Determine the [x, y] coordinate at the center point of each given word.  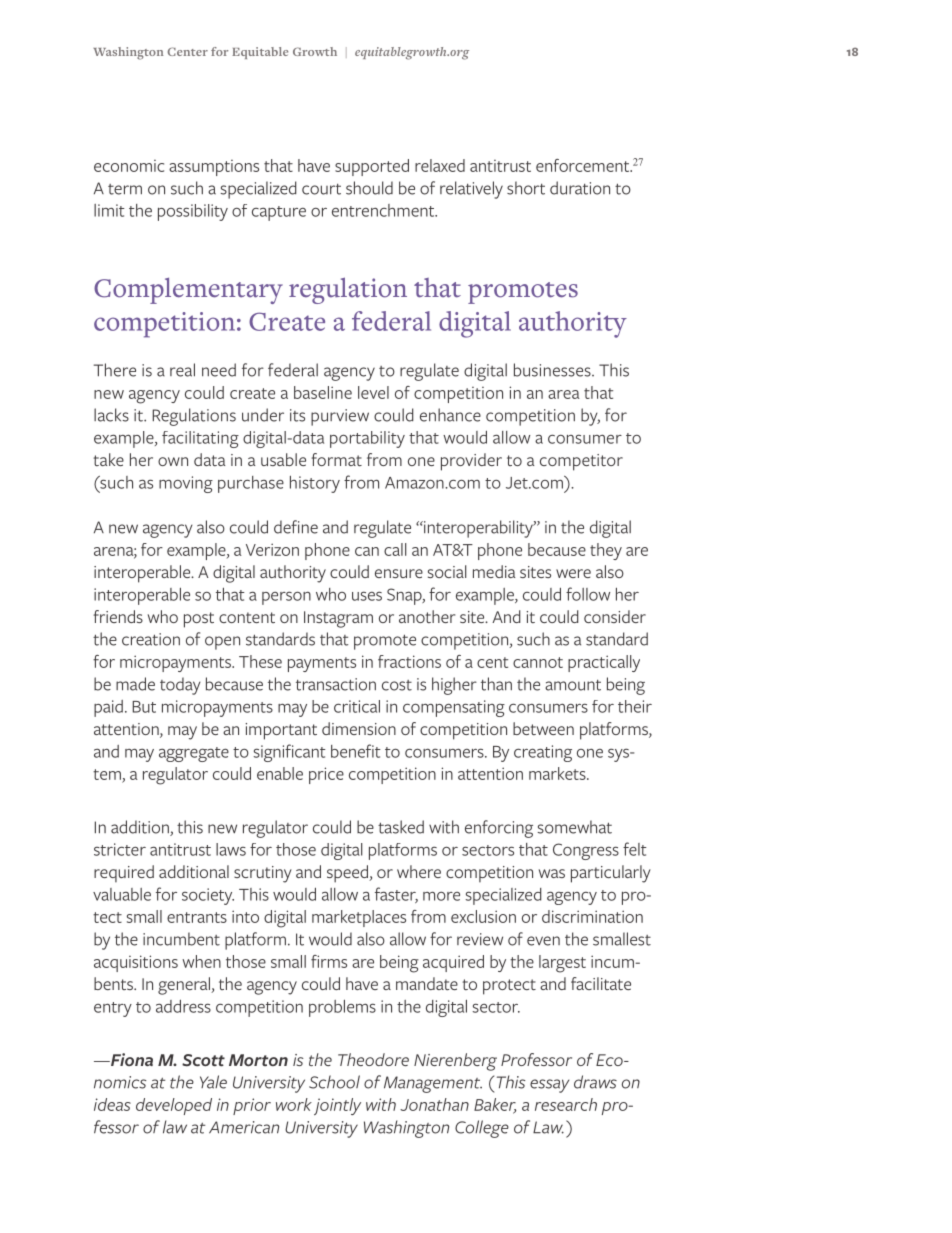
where [419, 871]
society [208, 896]
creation [151, 639]
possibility [193, 212]
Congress [586, 851]
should [369, 188]
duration [580, 188]
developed [174, 1106]
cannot [538, 662]
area [564, 394]
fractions [409, 661]
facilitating [200, 439]
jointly [337, 1106]
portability [367, 439]
